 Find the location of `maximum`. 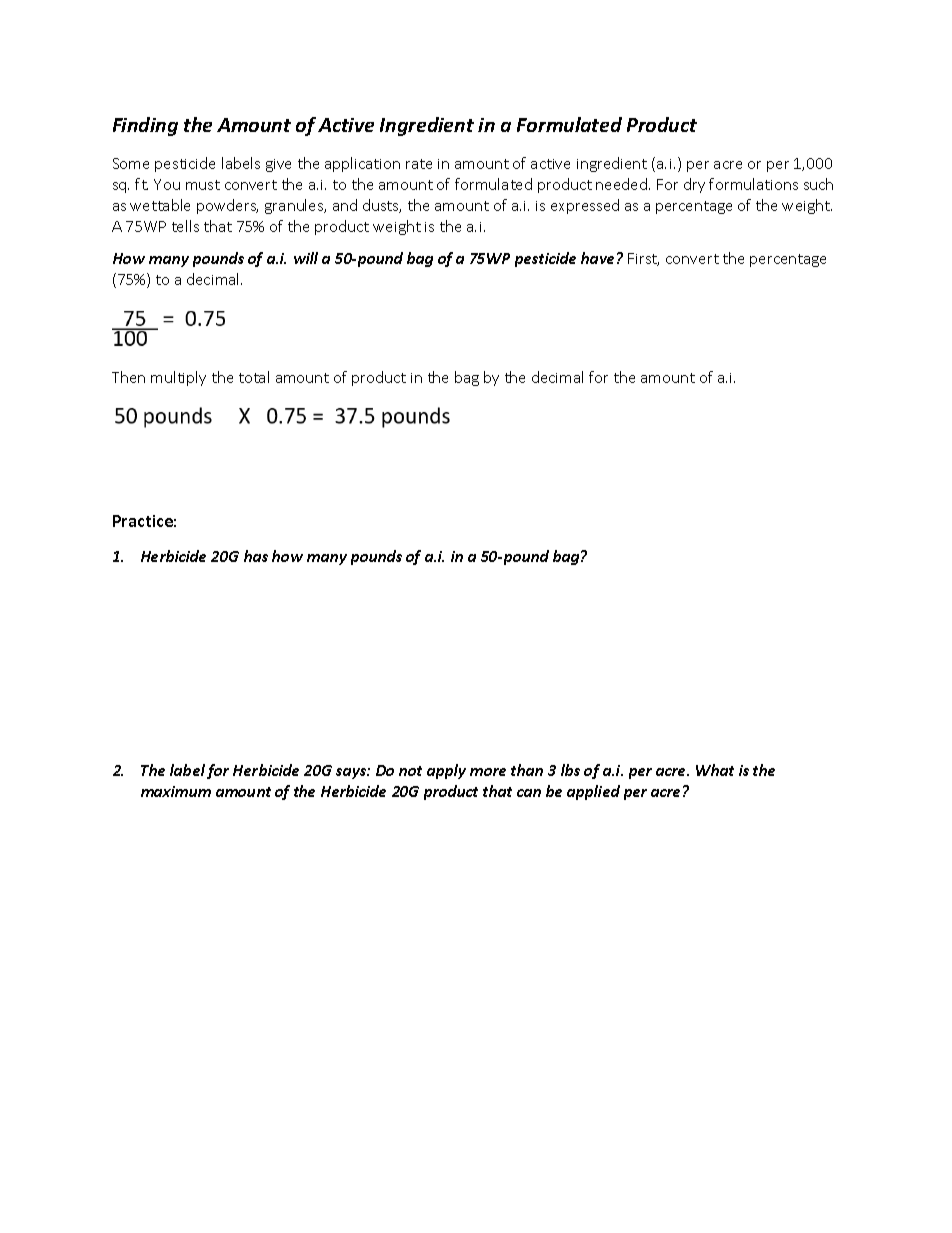

maximum is located at coordinates (176, 791).
